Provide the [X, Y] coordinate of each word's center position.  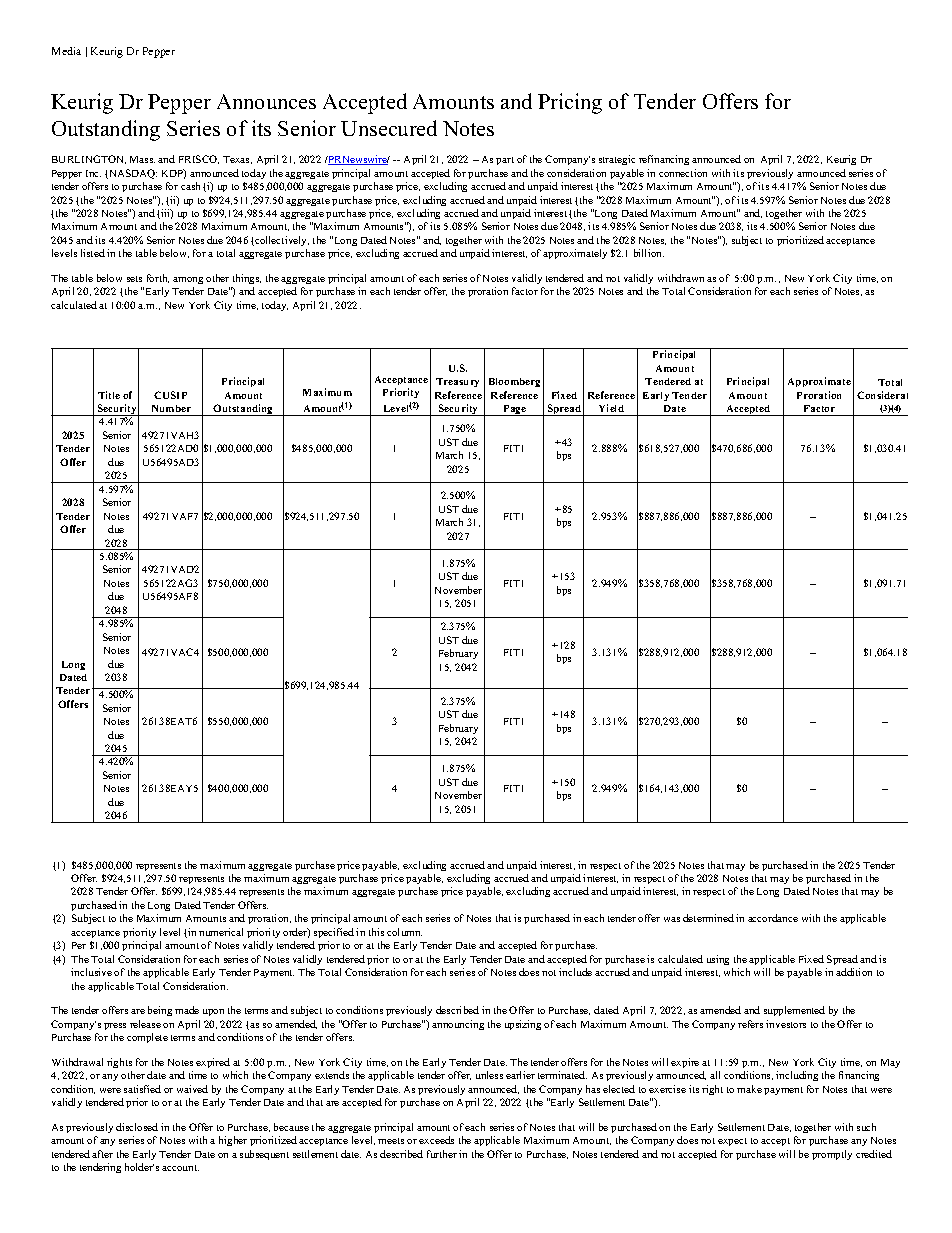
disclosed [137, 1127]
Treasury [457, 382]
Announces [266, 101]
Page [514, 410]
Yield [611, 408]
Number [171, 408]
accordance [773, 918]
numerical [221, 932]
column [404, 932]
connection [683, 173]
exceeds [436, 1140]
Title [109, 395]
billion [649, 253]
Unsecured [389, 128]
